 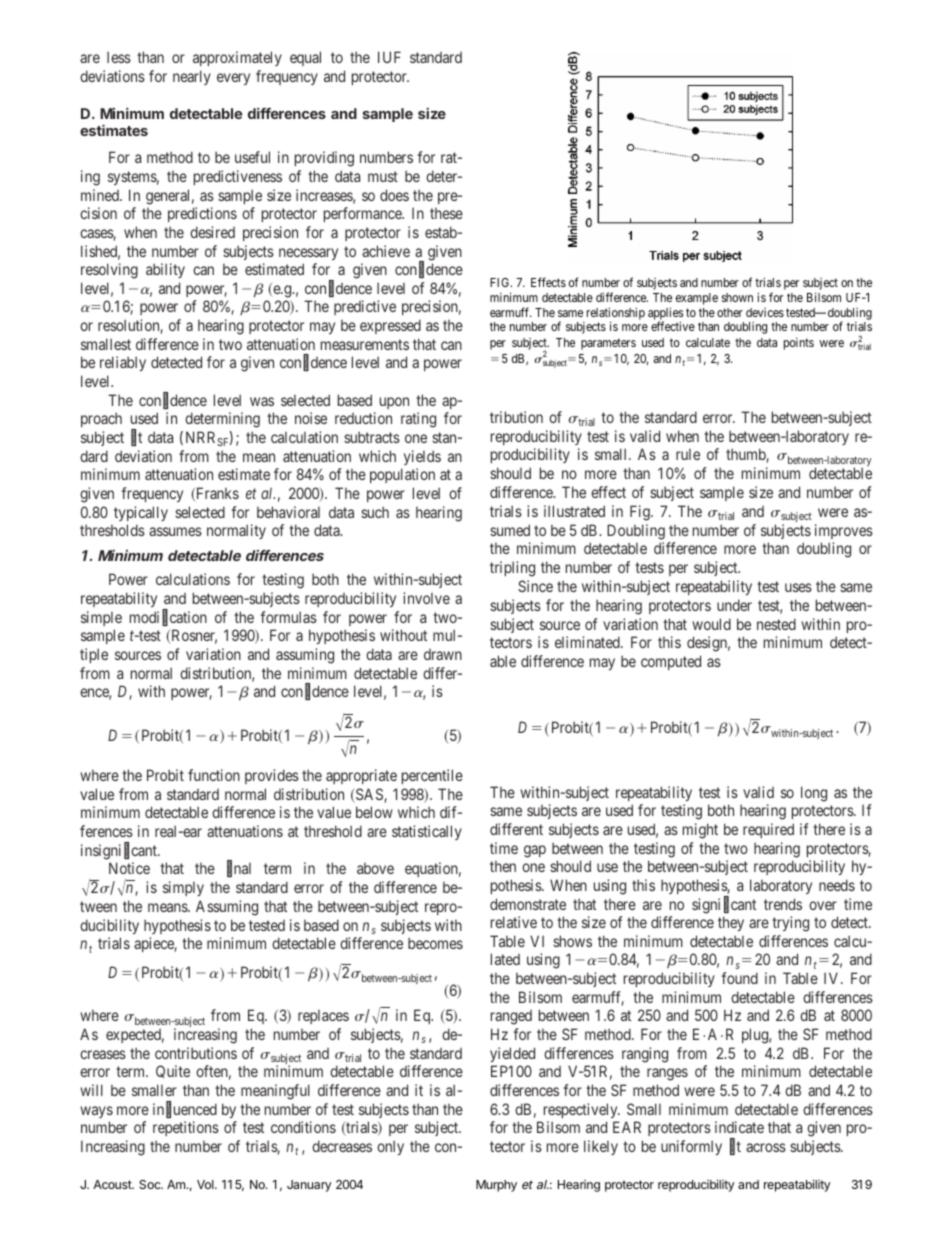 What do you see at coordinates (186, 1128) in the document?
I see `repetitions` at bounding box center [186, 1128].
